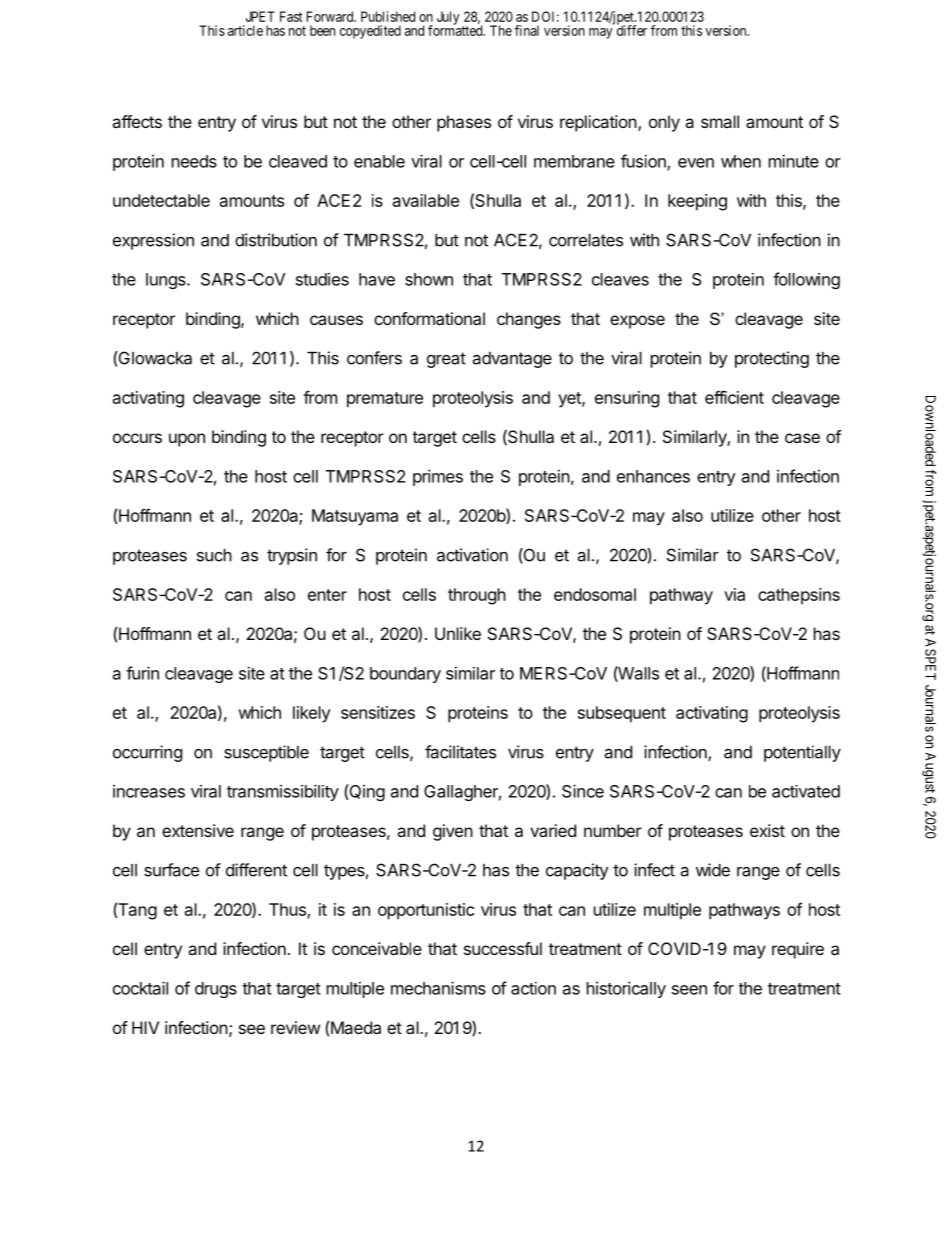 The height and width of the page is (1233, 952). What do you see at coordinates (438, 988) in the page?
I see `mechanisms` at bounding box center [438, 988].
